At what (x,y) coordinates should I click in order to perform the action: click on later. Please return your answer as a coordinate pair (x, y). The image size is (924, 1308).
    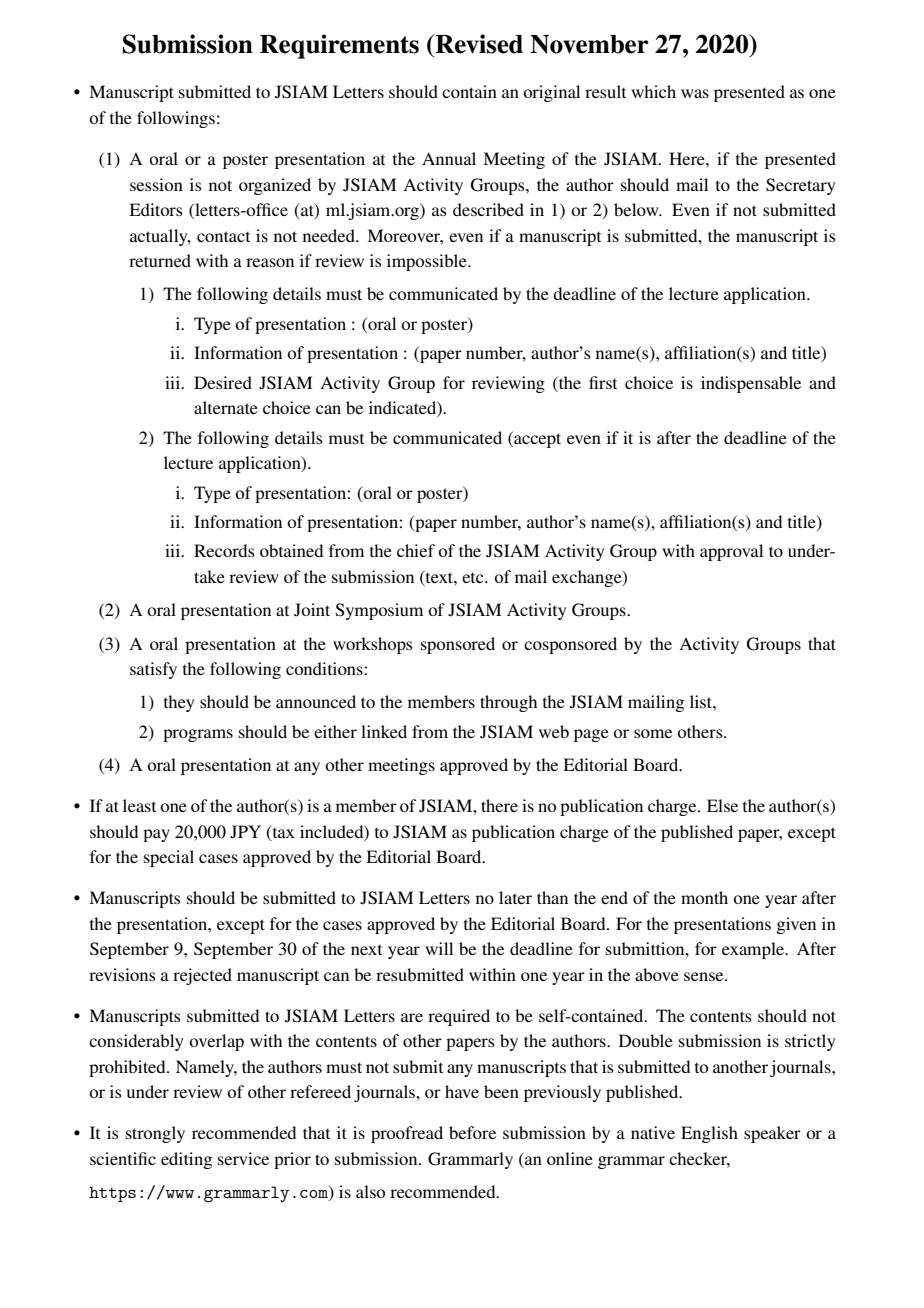
    Looking at the image, I should click on (515, 897).
